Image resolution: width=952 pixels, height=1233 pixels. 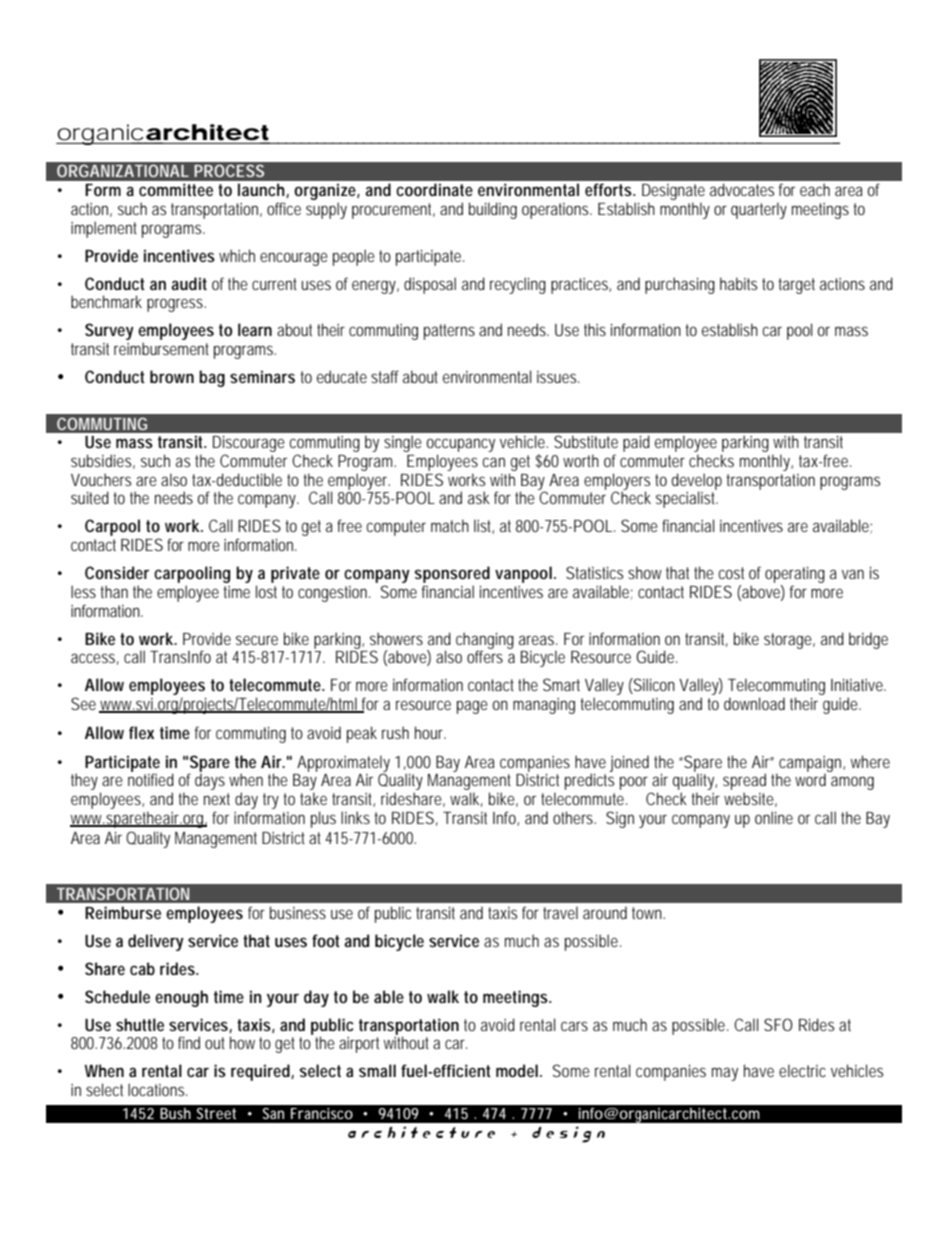 I want to click on find, so click(x=189, y=1042).
